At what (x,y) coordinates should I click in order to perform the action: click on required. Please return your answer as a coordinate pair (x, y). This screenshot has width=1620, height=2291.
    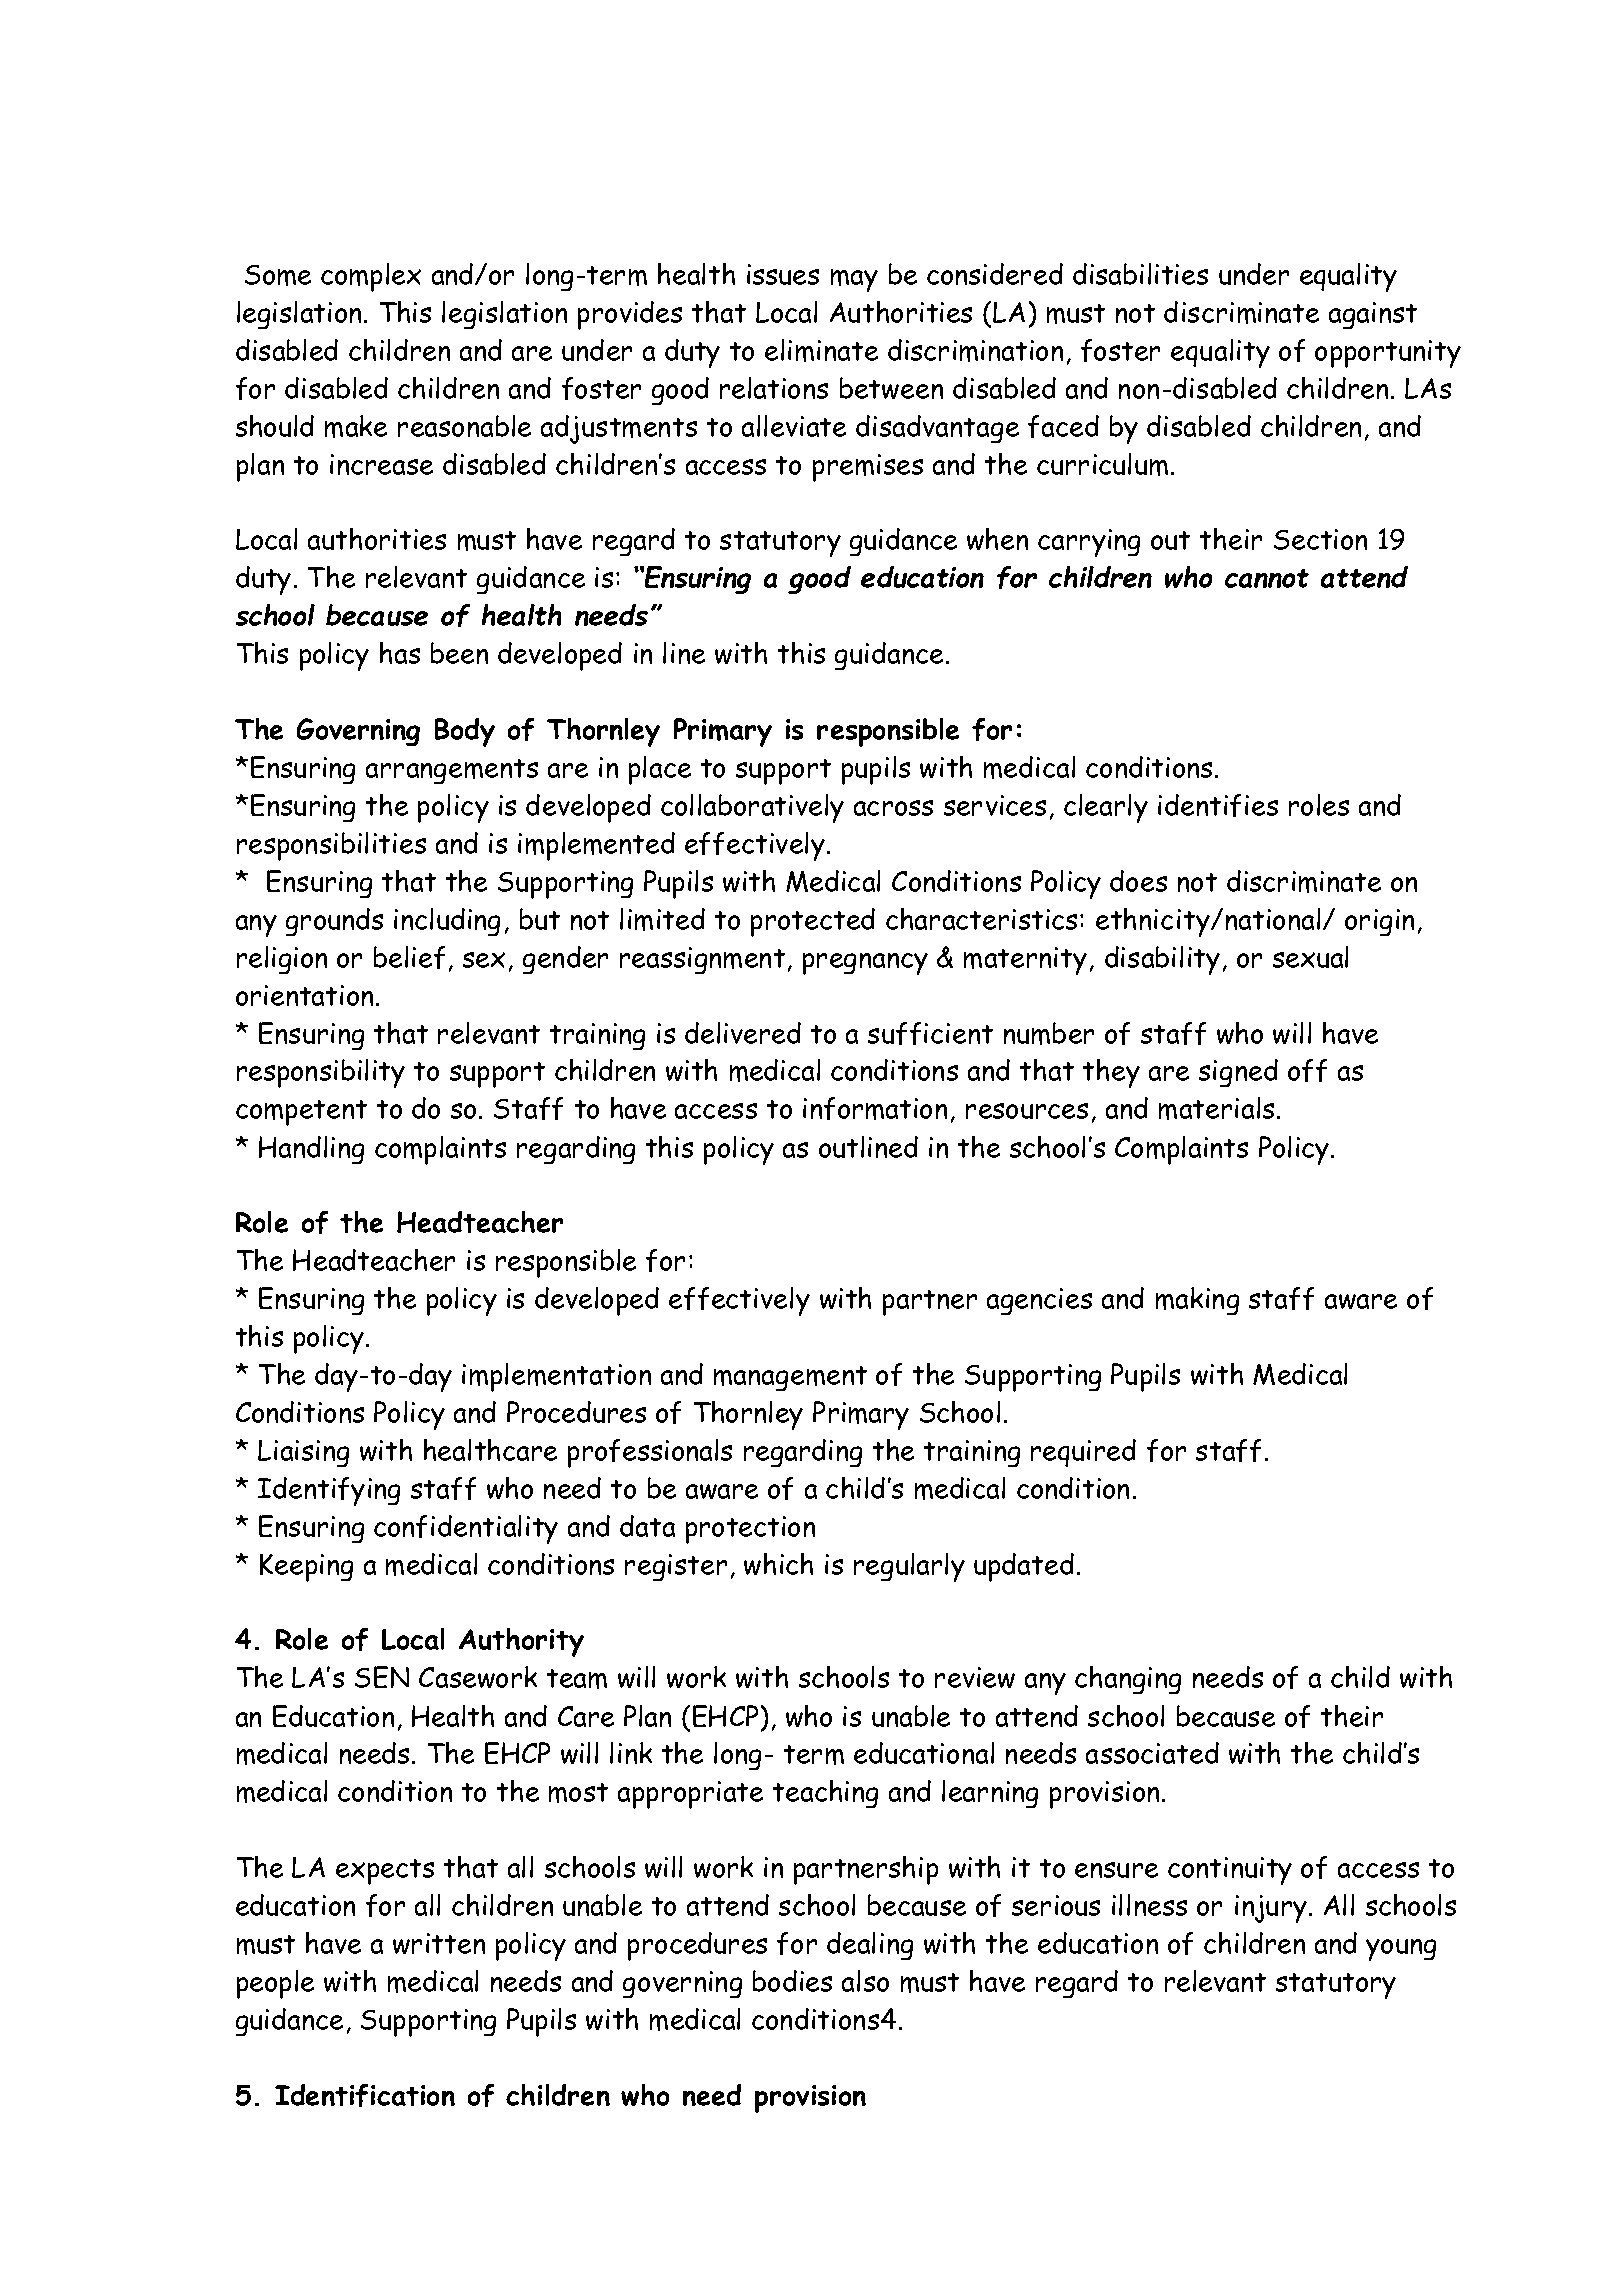
    Looking at the image, I should click on (1083, 1453).
